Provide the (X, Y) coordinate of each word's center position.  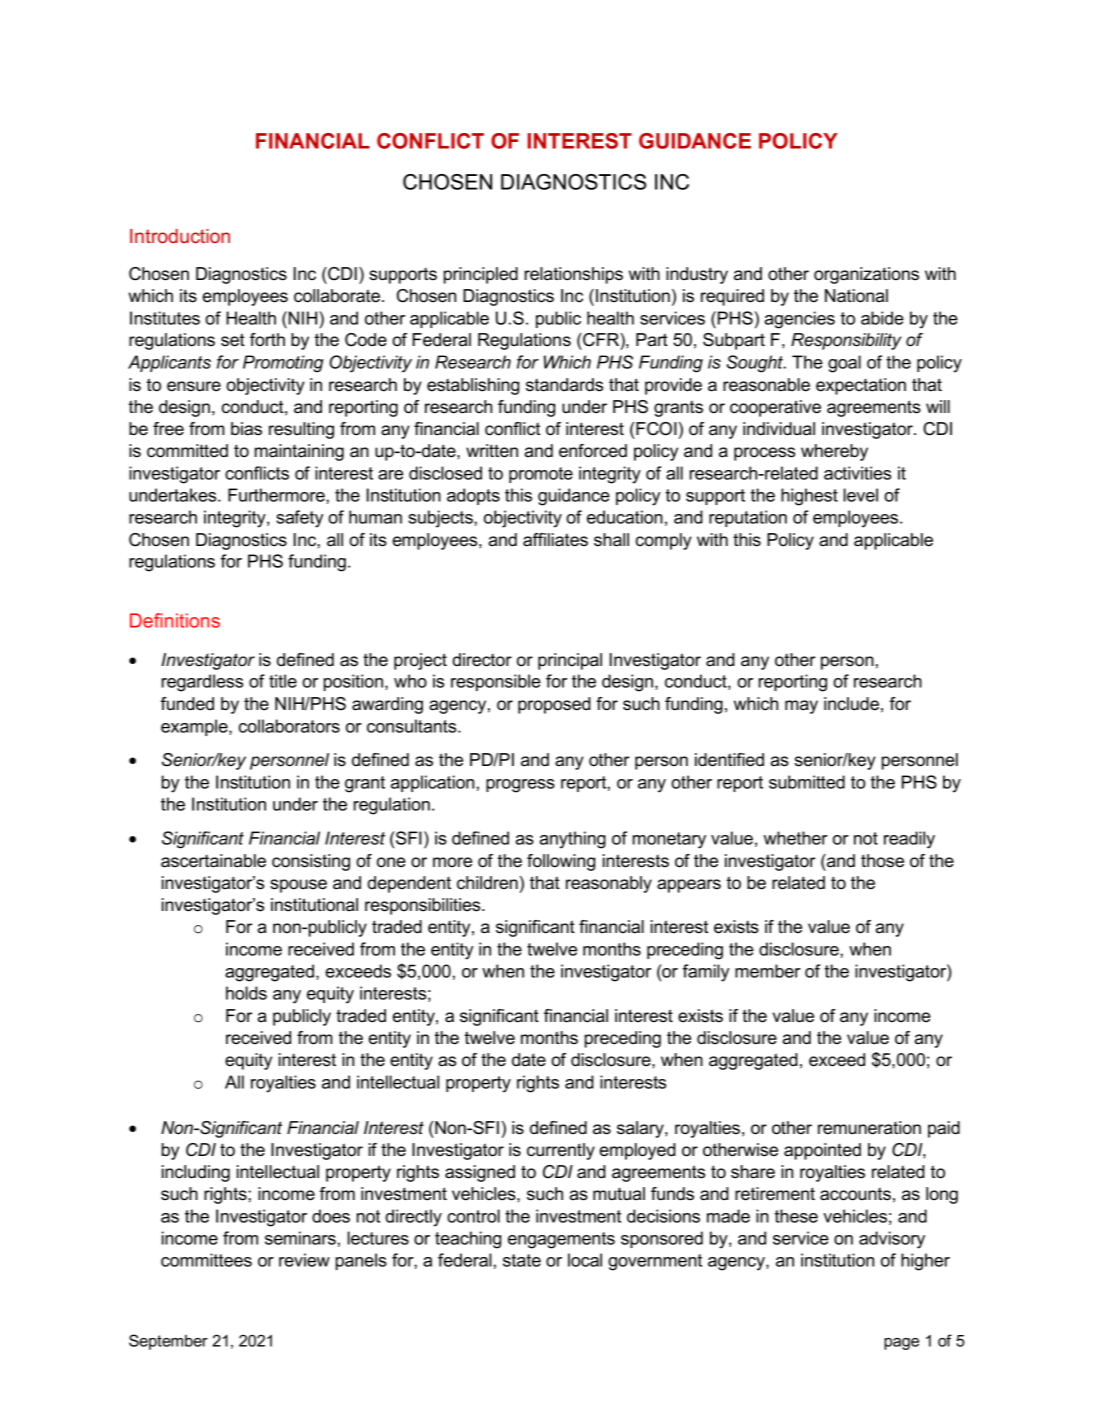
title (283, 681)
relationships (574, 275)
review (304, 1260)
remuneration (869, 1128)
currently (561, 1151)
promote (541, 475)
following (561, 862)
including (196, 1173)
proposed (554, 705)
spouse (298, 886)
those (882, 861)
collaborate (337, 296)
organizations (866, 275)
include (851, 704)
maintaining (299, 452)
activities (857, 473)
